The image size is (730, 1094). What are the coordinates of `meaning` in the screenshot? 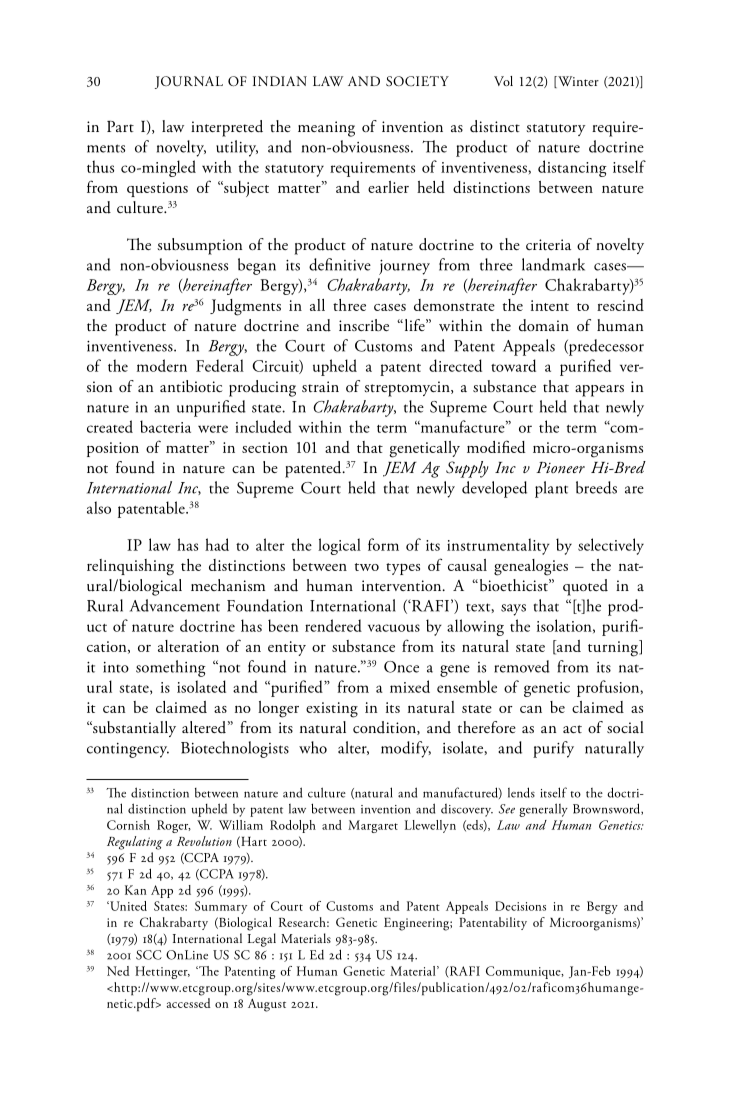 It's located at (326, 129).
